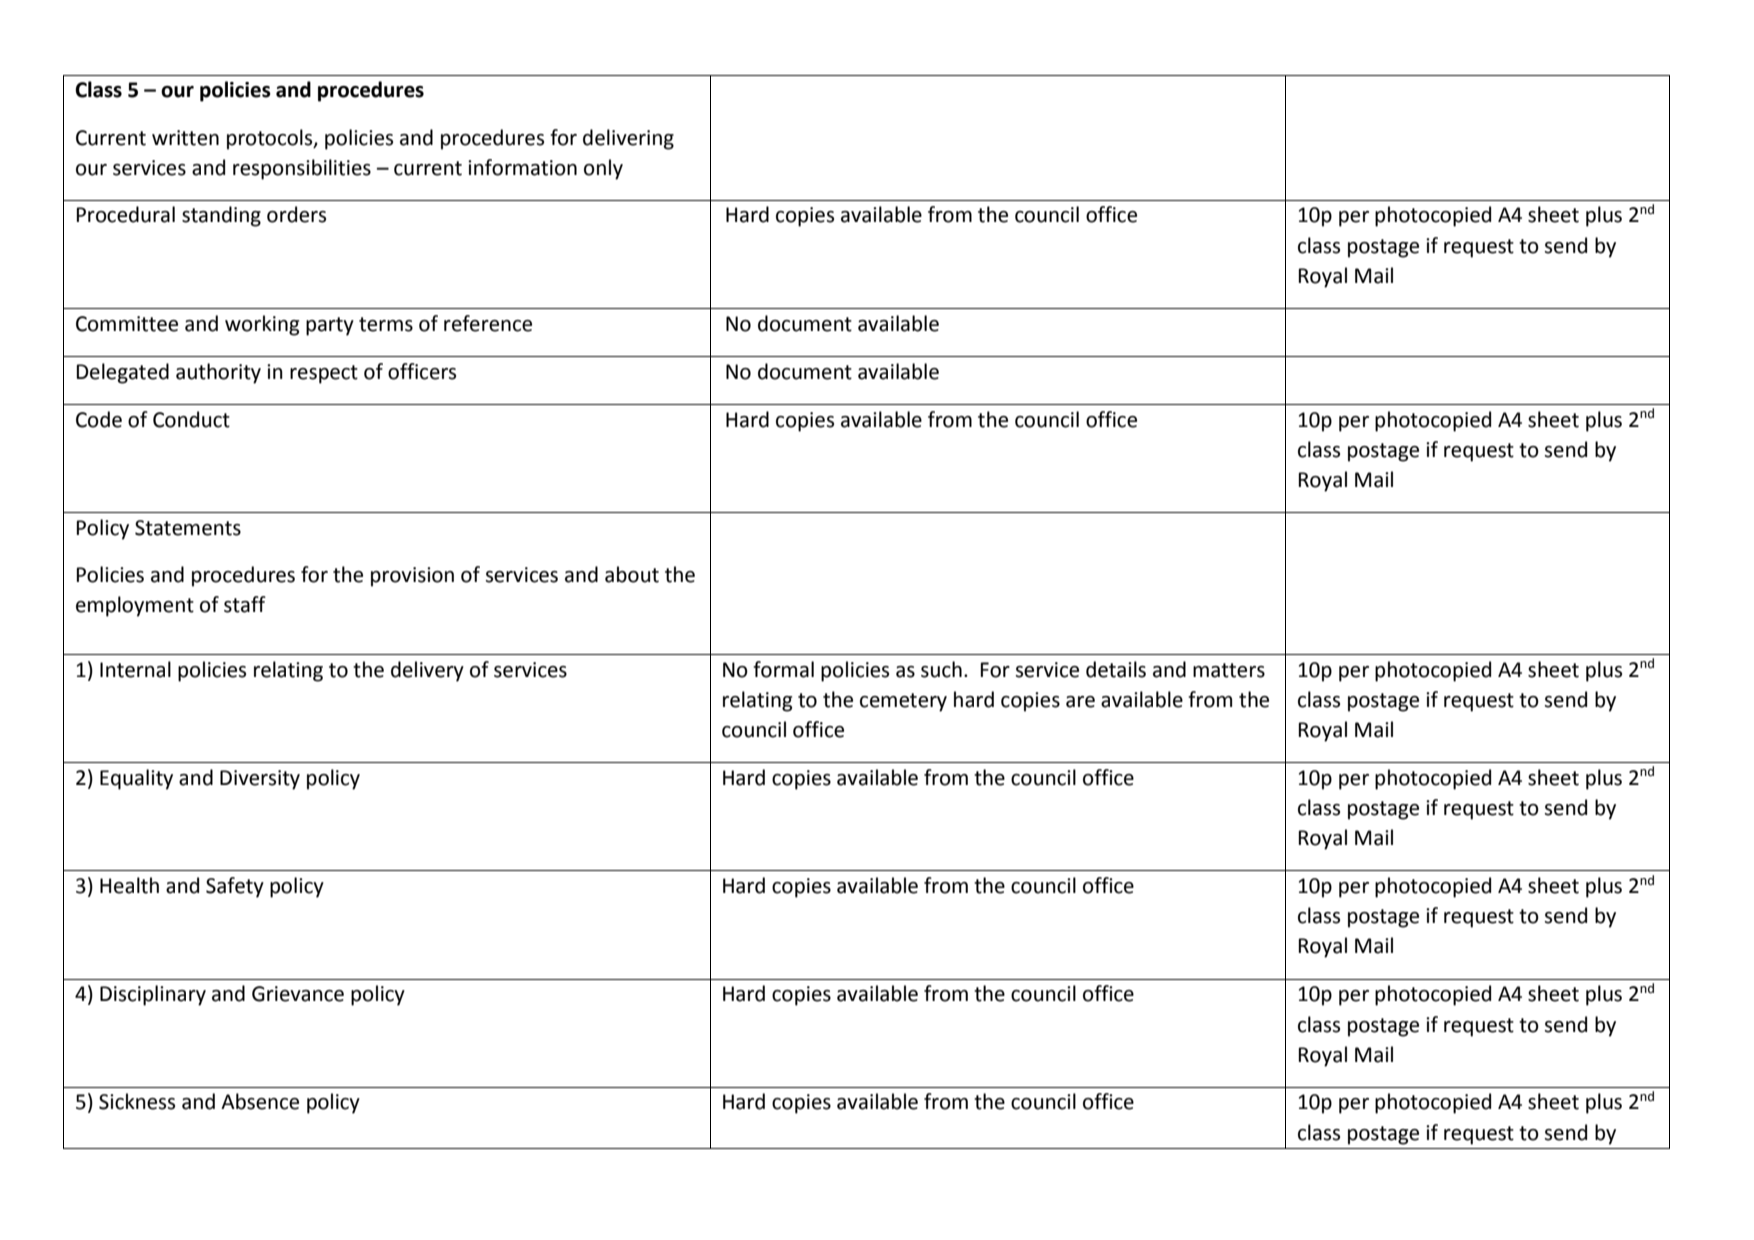 The width and height of the screenshot is (1754, 1240). Describe the element at coordinates (632, 574) in the screenshot. I see `about` at that location.
